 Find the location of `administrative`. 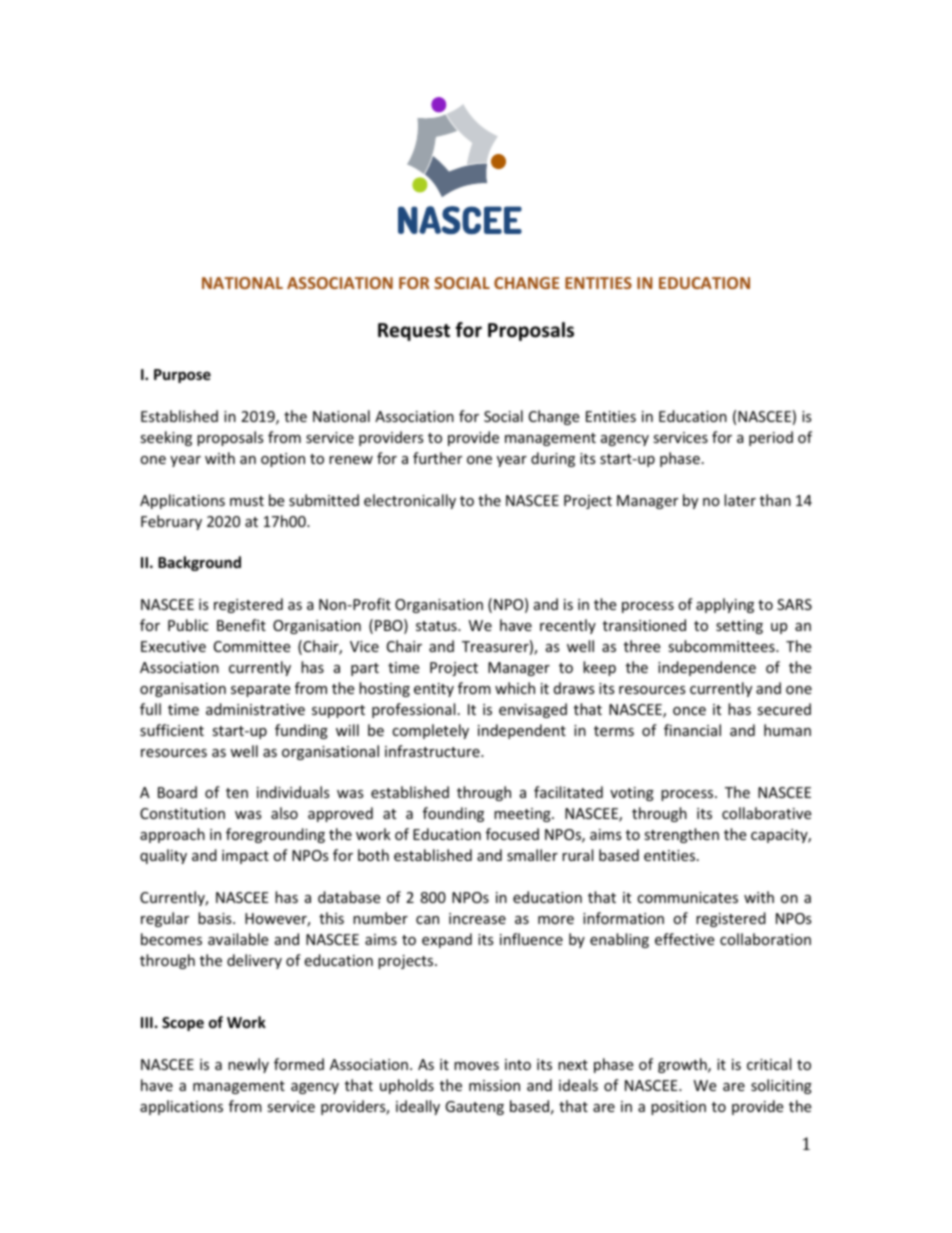

administrative is located at coordinates (255, 709).
